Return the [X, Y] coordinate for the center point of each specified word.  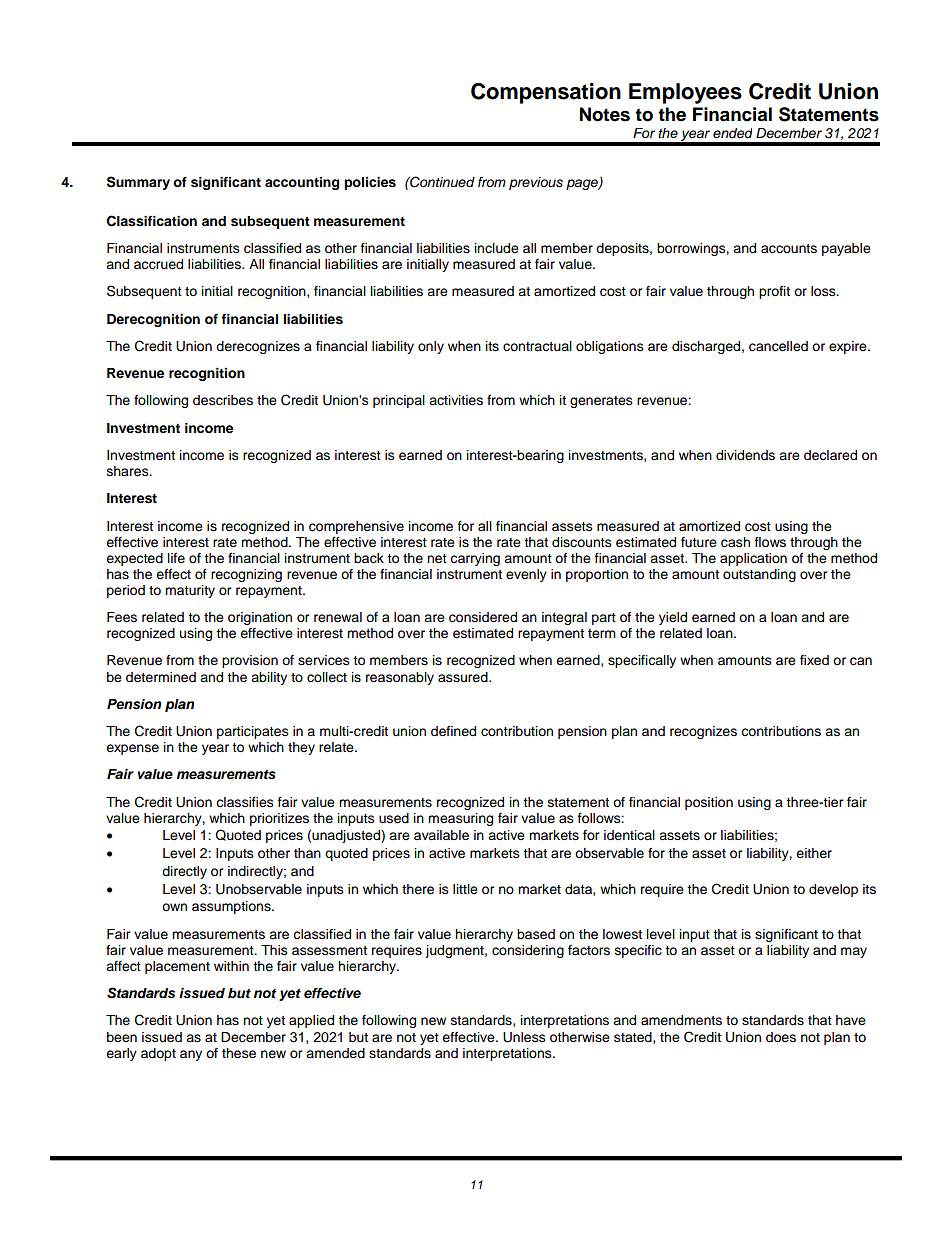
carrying [475, 559]
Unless [524, 1037]
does [781, 1037]
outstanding [759, 575]
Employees [685, 93]
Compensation [546, 93]
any [191, 1055]
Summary [138, 183]
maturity [190, 591]
